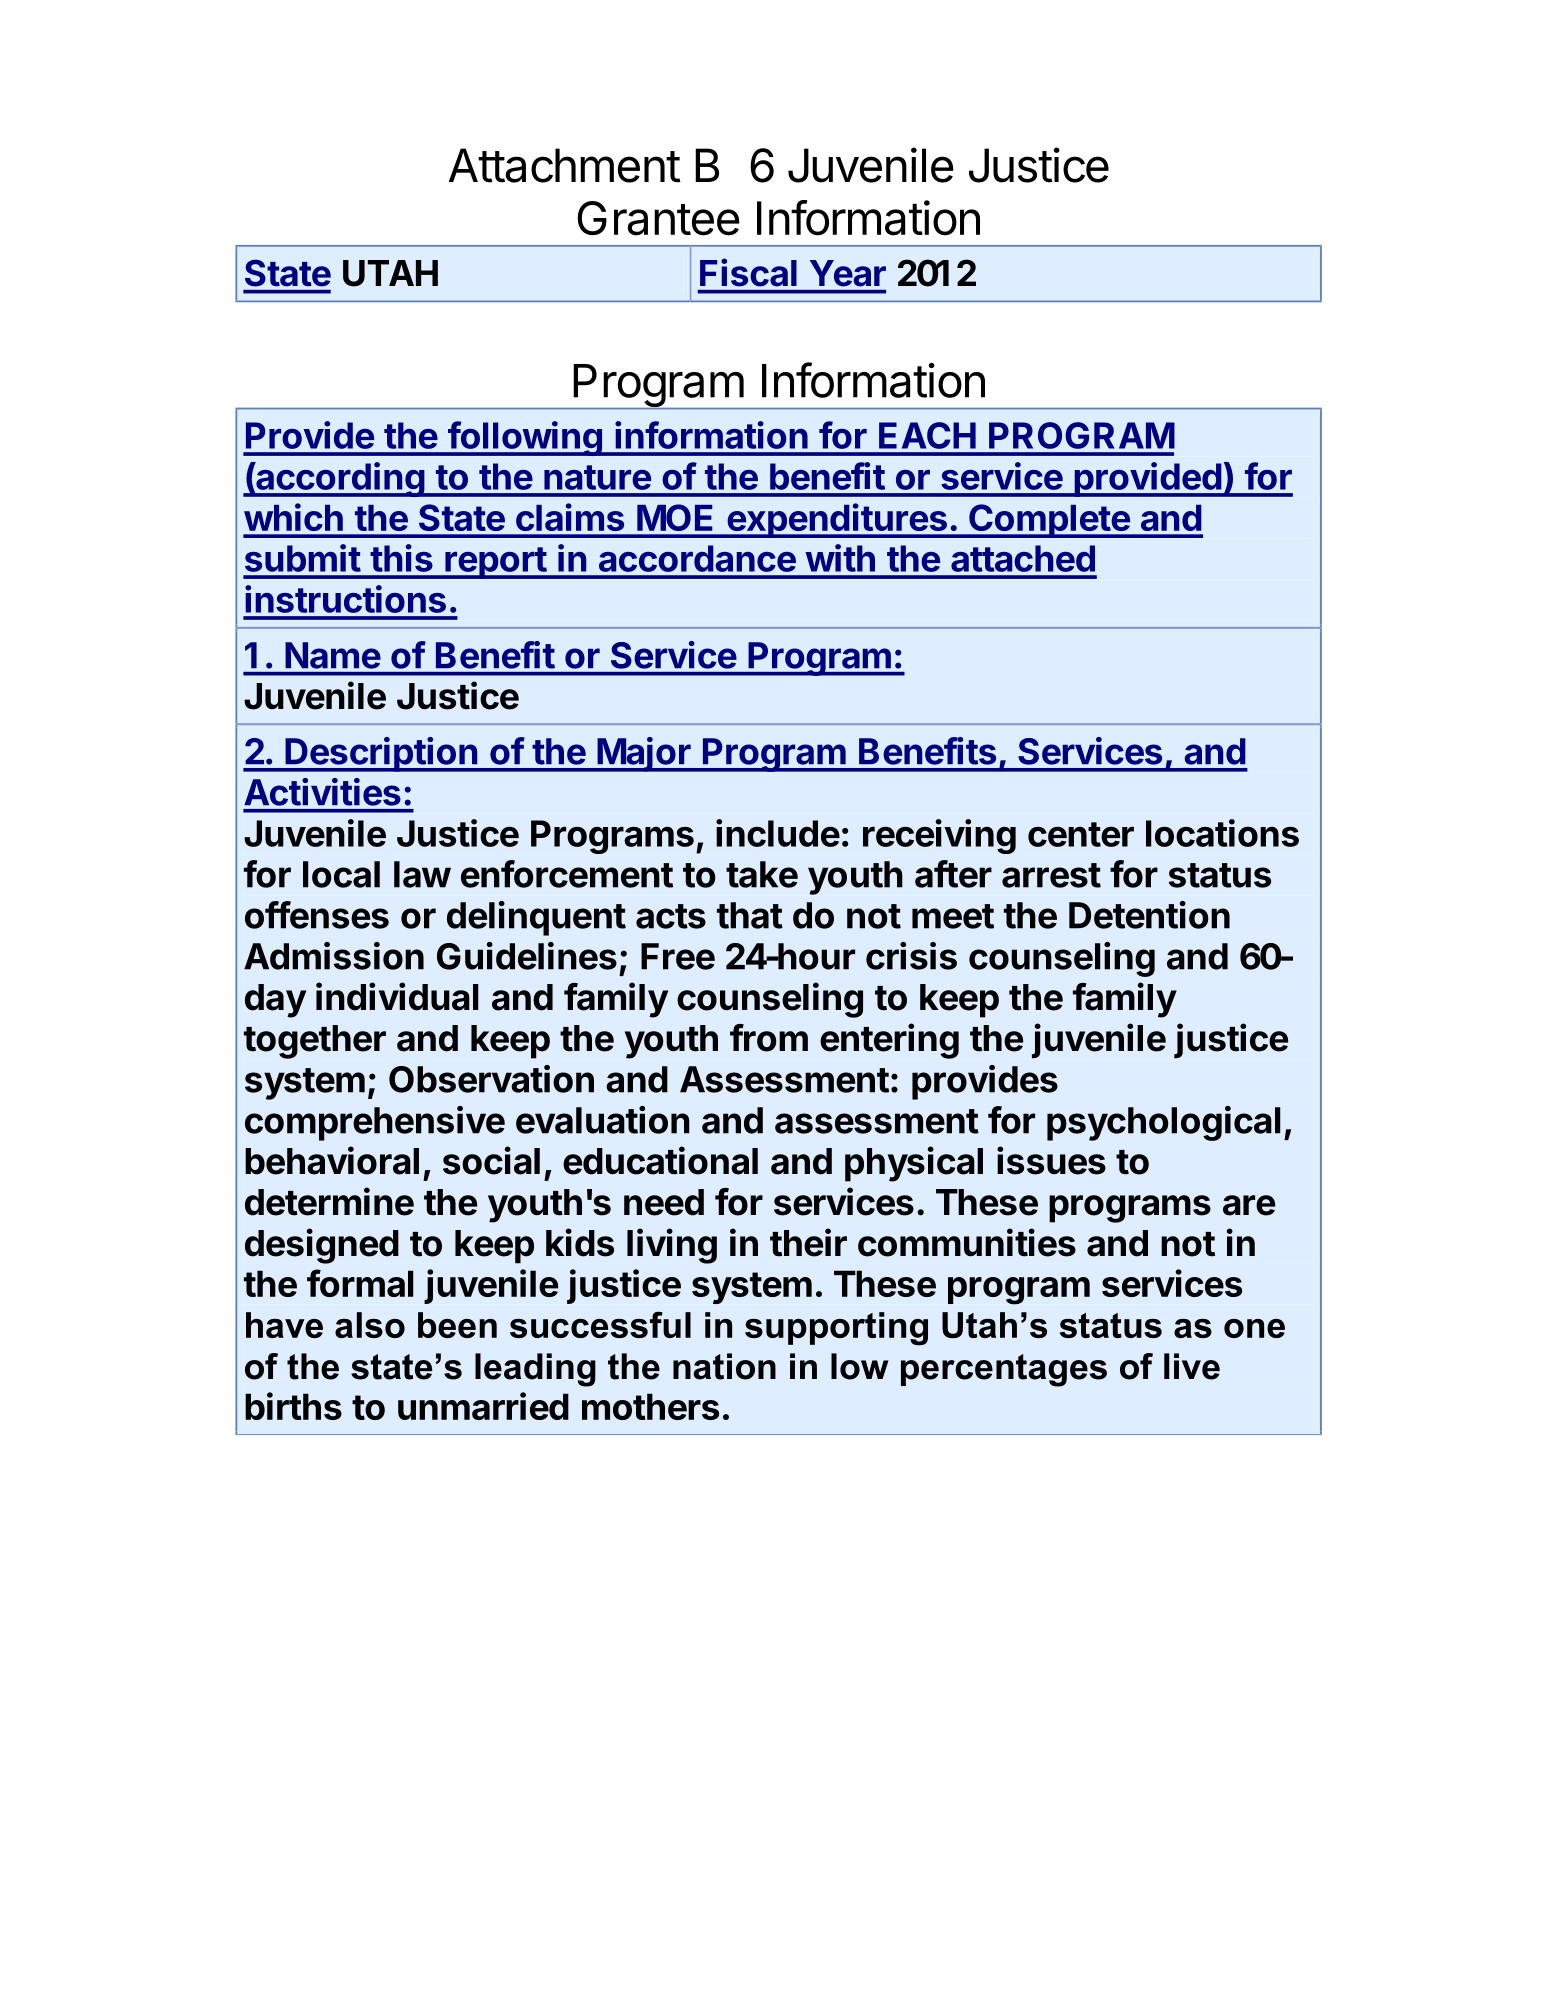  I want to click on following, so click(524, 438).
